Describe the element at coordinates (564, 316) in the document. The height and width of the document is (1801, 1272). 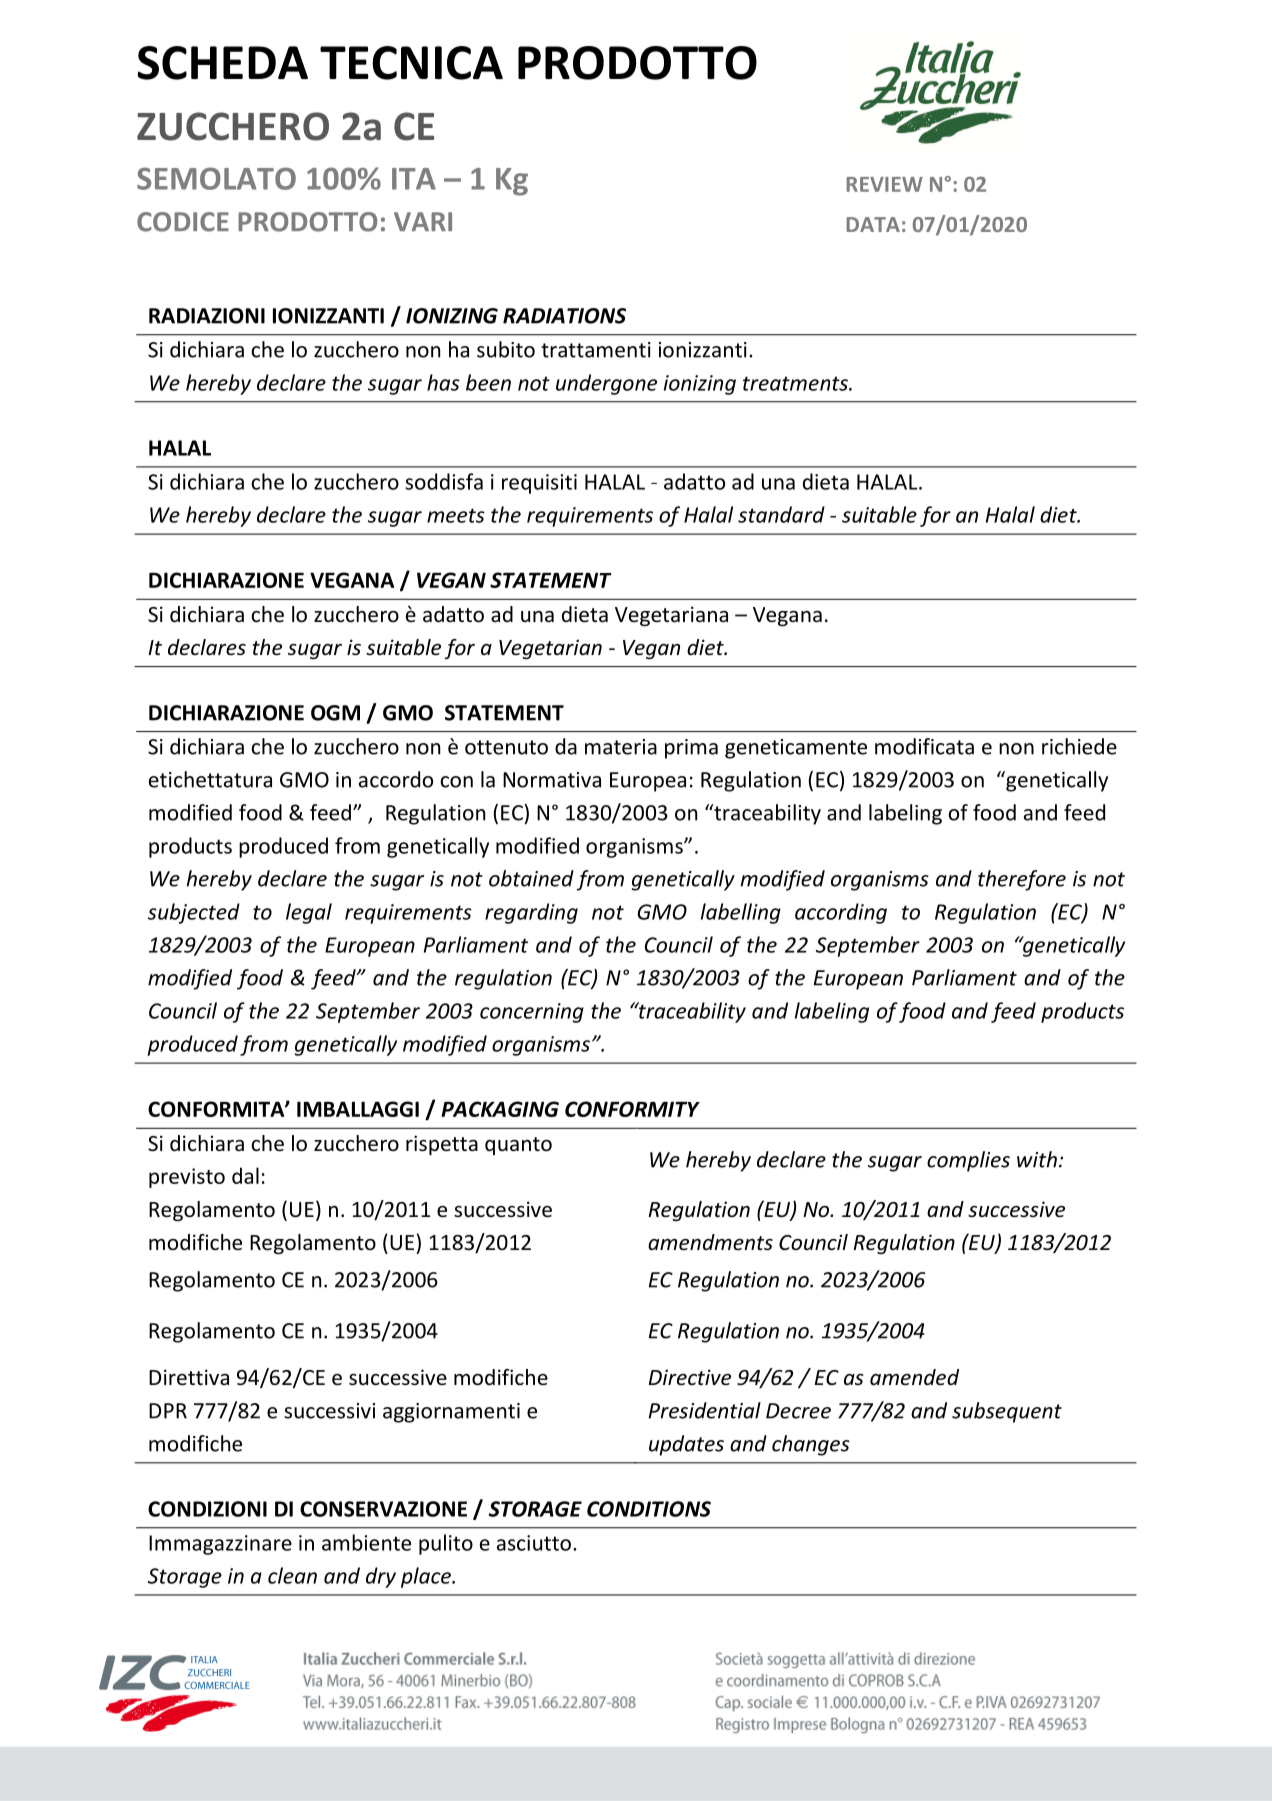
I see `RADIATIONS` at that location.
